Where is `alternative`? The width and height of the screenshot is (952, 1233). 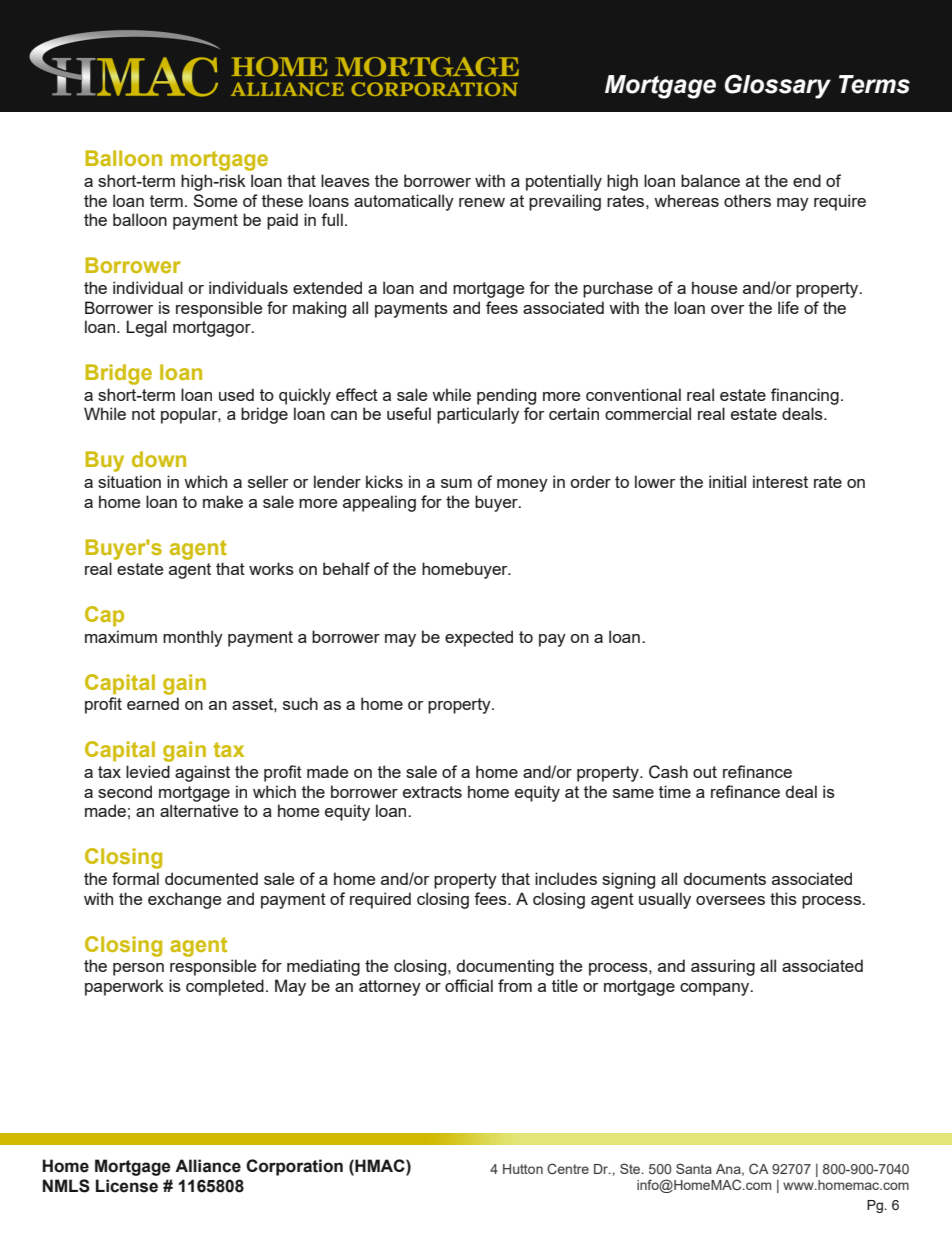 alternative is located at coordinates (199, 810).
